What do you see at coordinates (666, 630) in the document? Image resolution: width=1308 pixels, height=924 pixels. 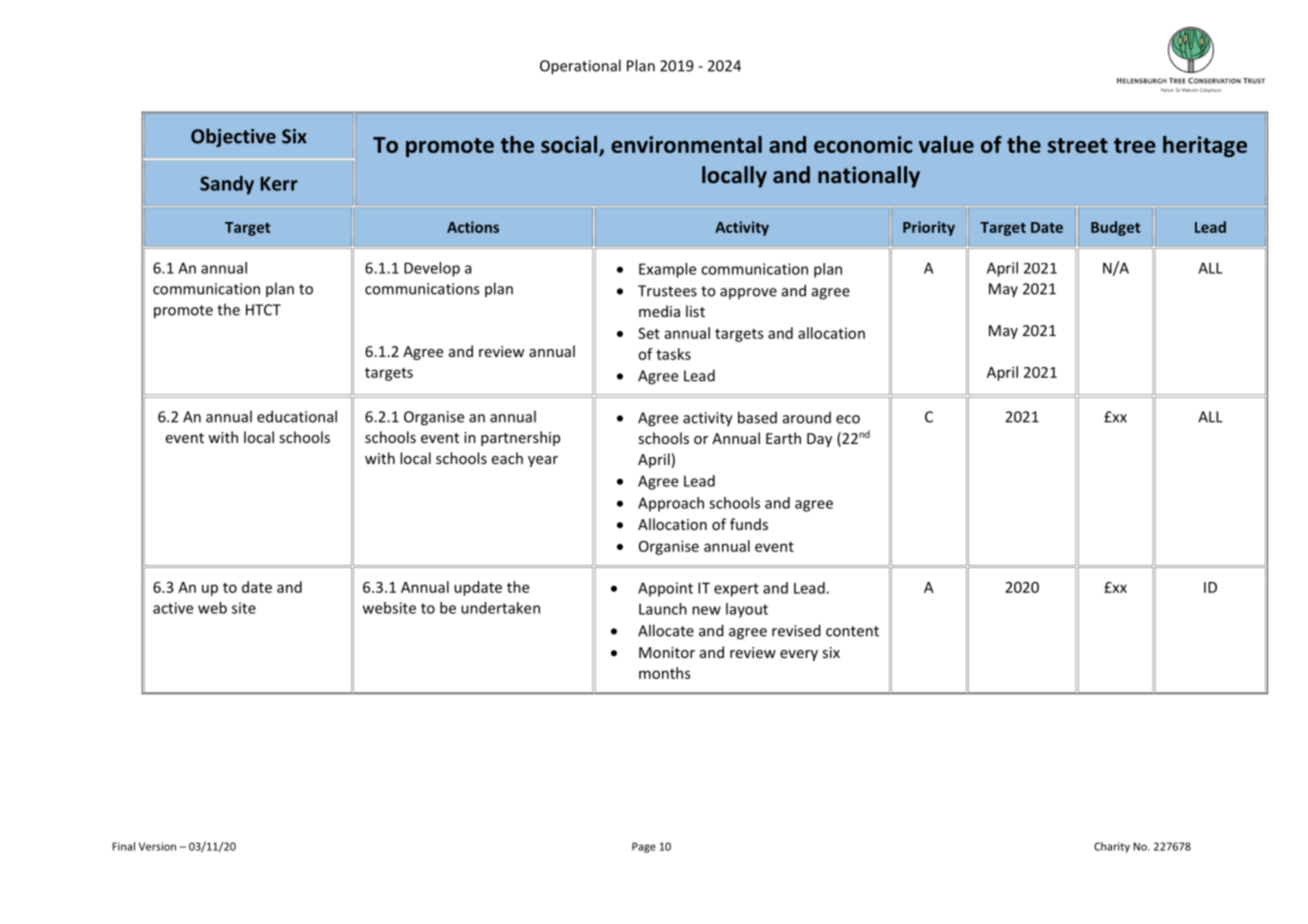 I see `Allocate` at bounding box center [666, 630].
